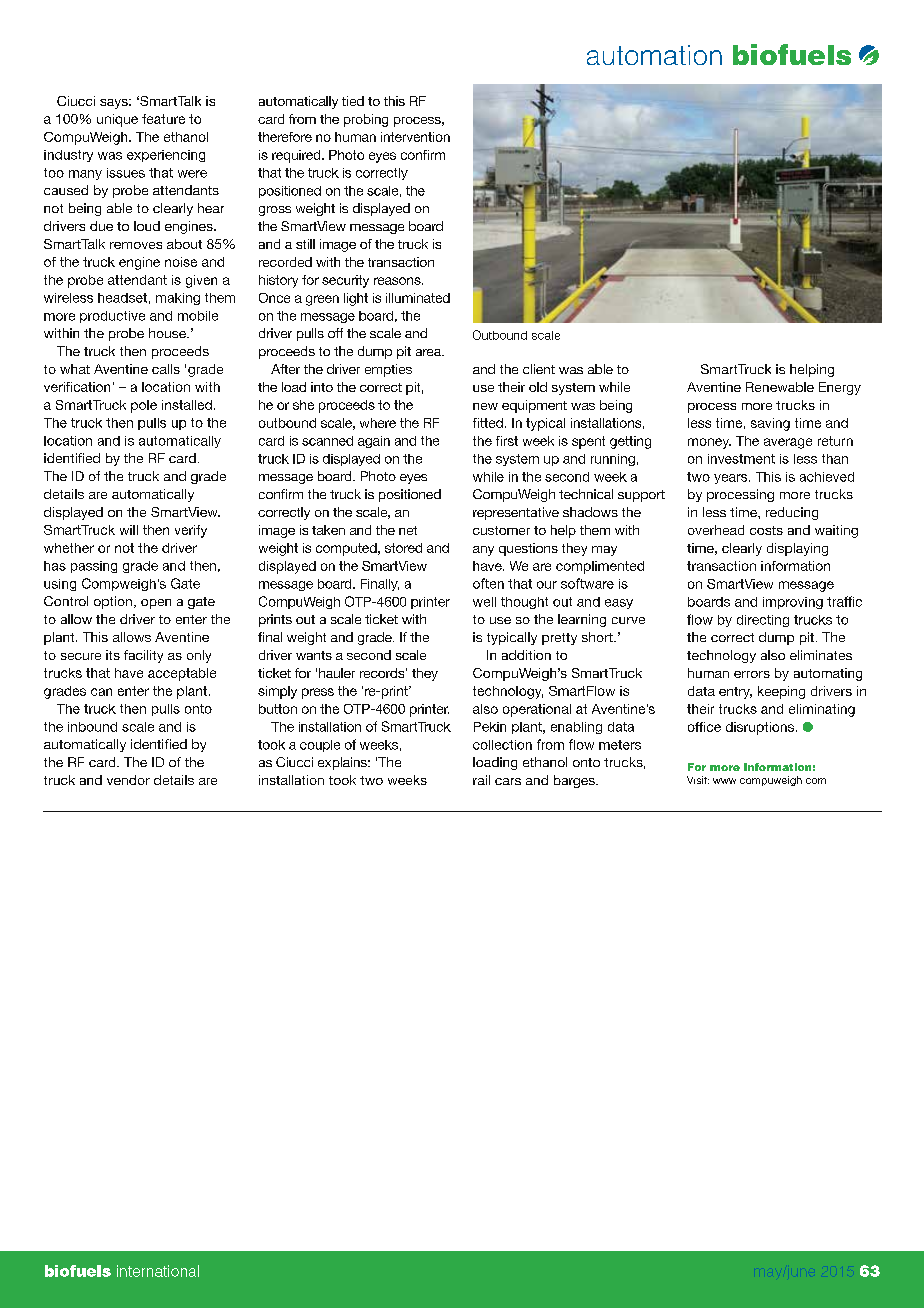  I want to click on errors, so click(752, 674).
